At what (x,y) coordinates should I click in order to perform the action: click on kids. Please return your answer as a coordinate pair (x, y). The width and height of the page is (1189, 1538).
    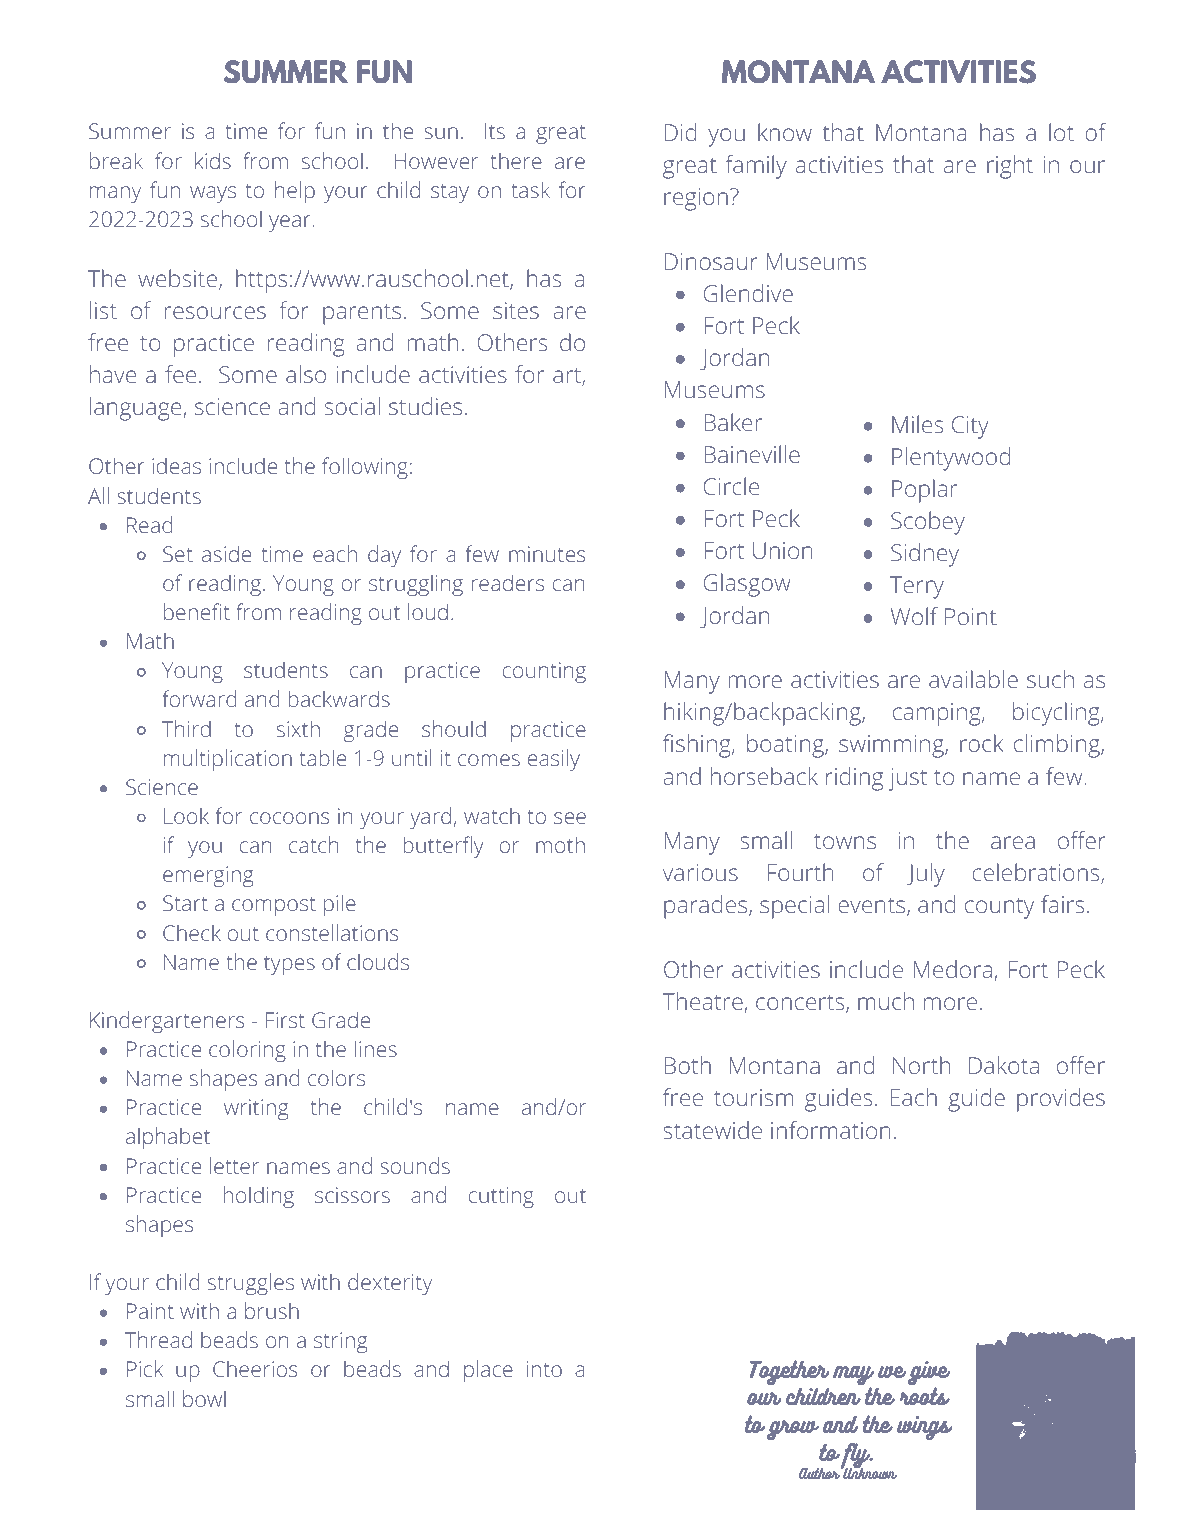
    Looking at the image, I should click on (213, 160).
